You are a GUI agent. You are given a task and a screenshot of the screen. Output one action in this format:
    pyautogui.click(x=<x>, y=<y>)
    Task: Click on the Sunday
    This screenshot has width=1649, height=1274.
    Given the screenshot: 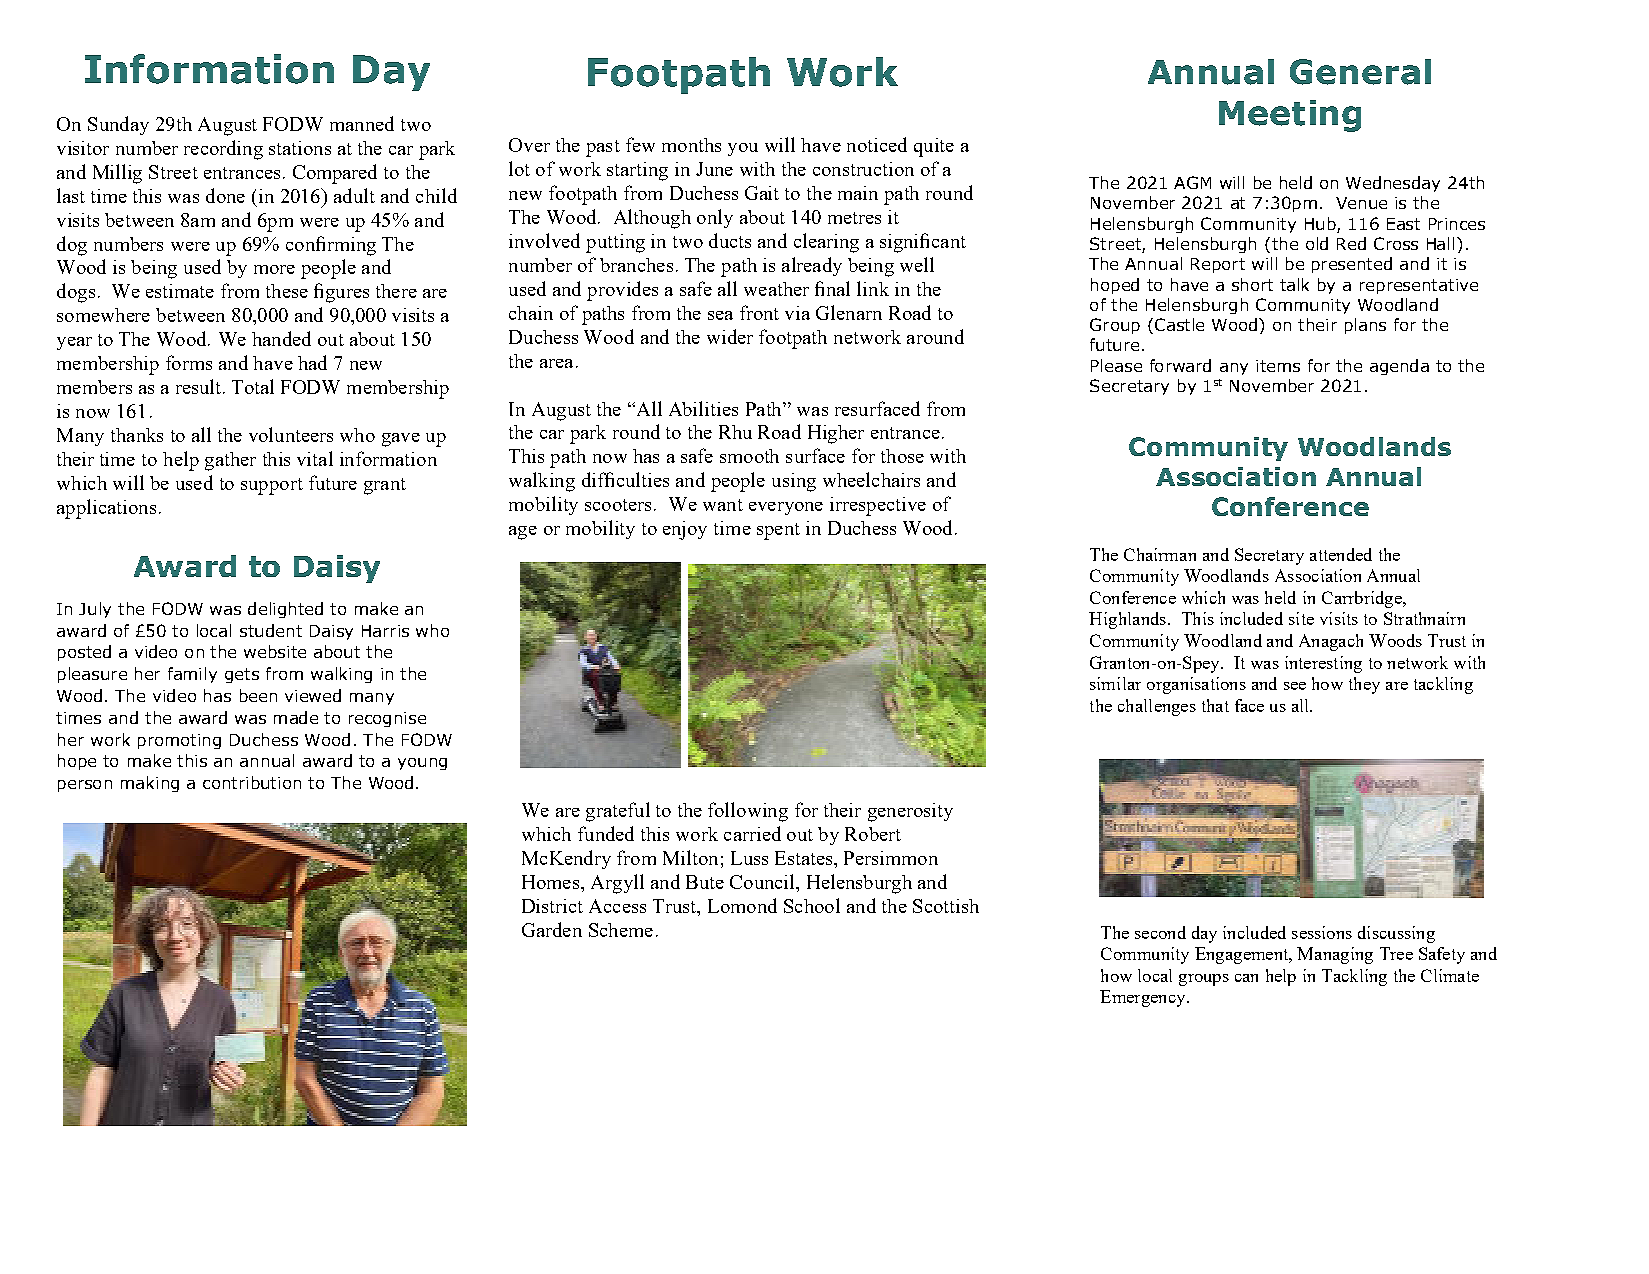 What is the action you would take?
    pyautogui.click(x=118, y=125)
